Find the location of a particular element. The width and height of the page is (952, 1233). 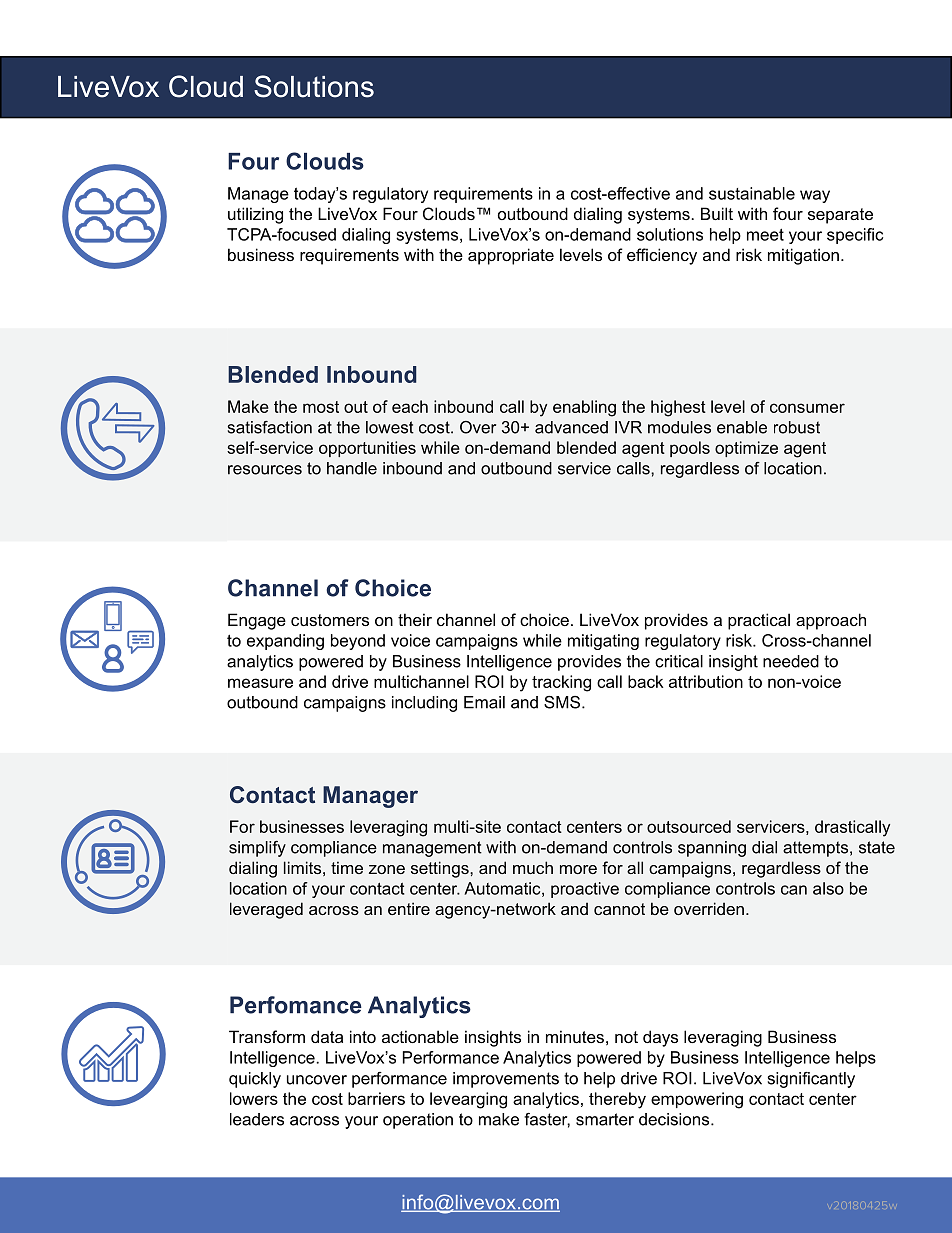

way is located at coordinates (815, 196).
